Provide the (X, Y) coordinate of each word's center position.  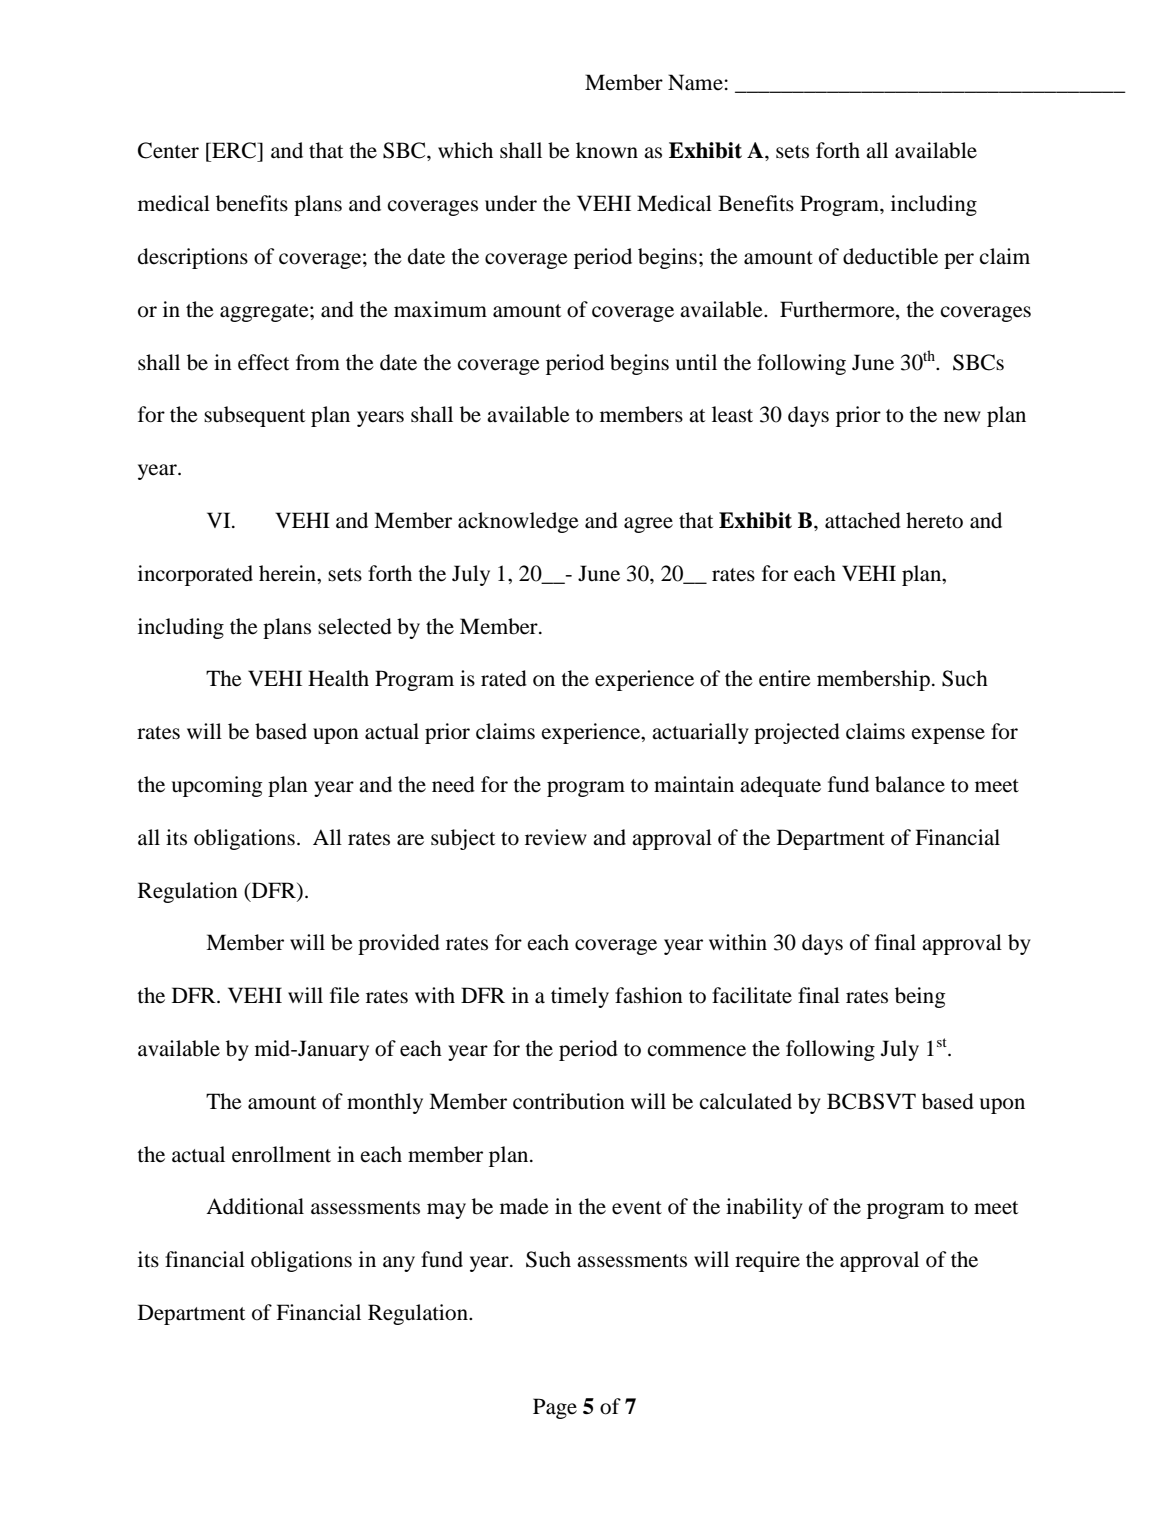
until (696, 362)
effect (264, 362)
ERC (234, 150)
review (556, 837)
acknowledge (518, 522)
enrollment (281, 1154)
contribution (569, 1101)
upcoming (217, 786)
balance (910, 784)
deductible (890, 256)
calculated (746, 1101)
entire (785, 678)
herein (288, 573)
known (607, 150)
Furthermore (838, 309)
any (399, 1264)
